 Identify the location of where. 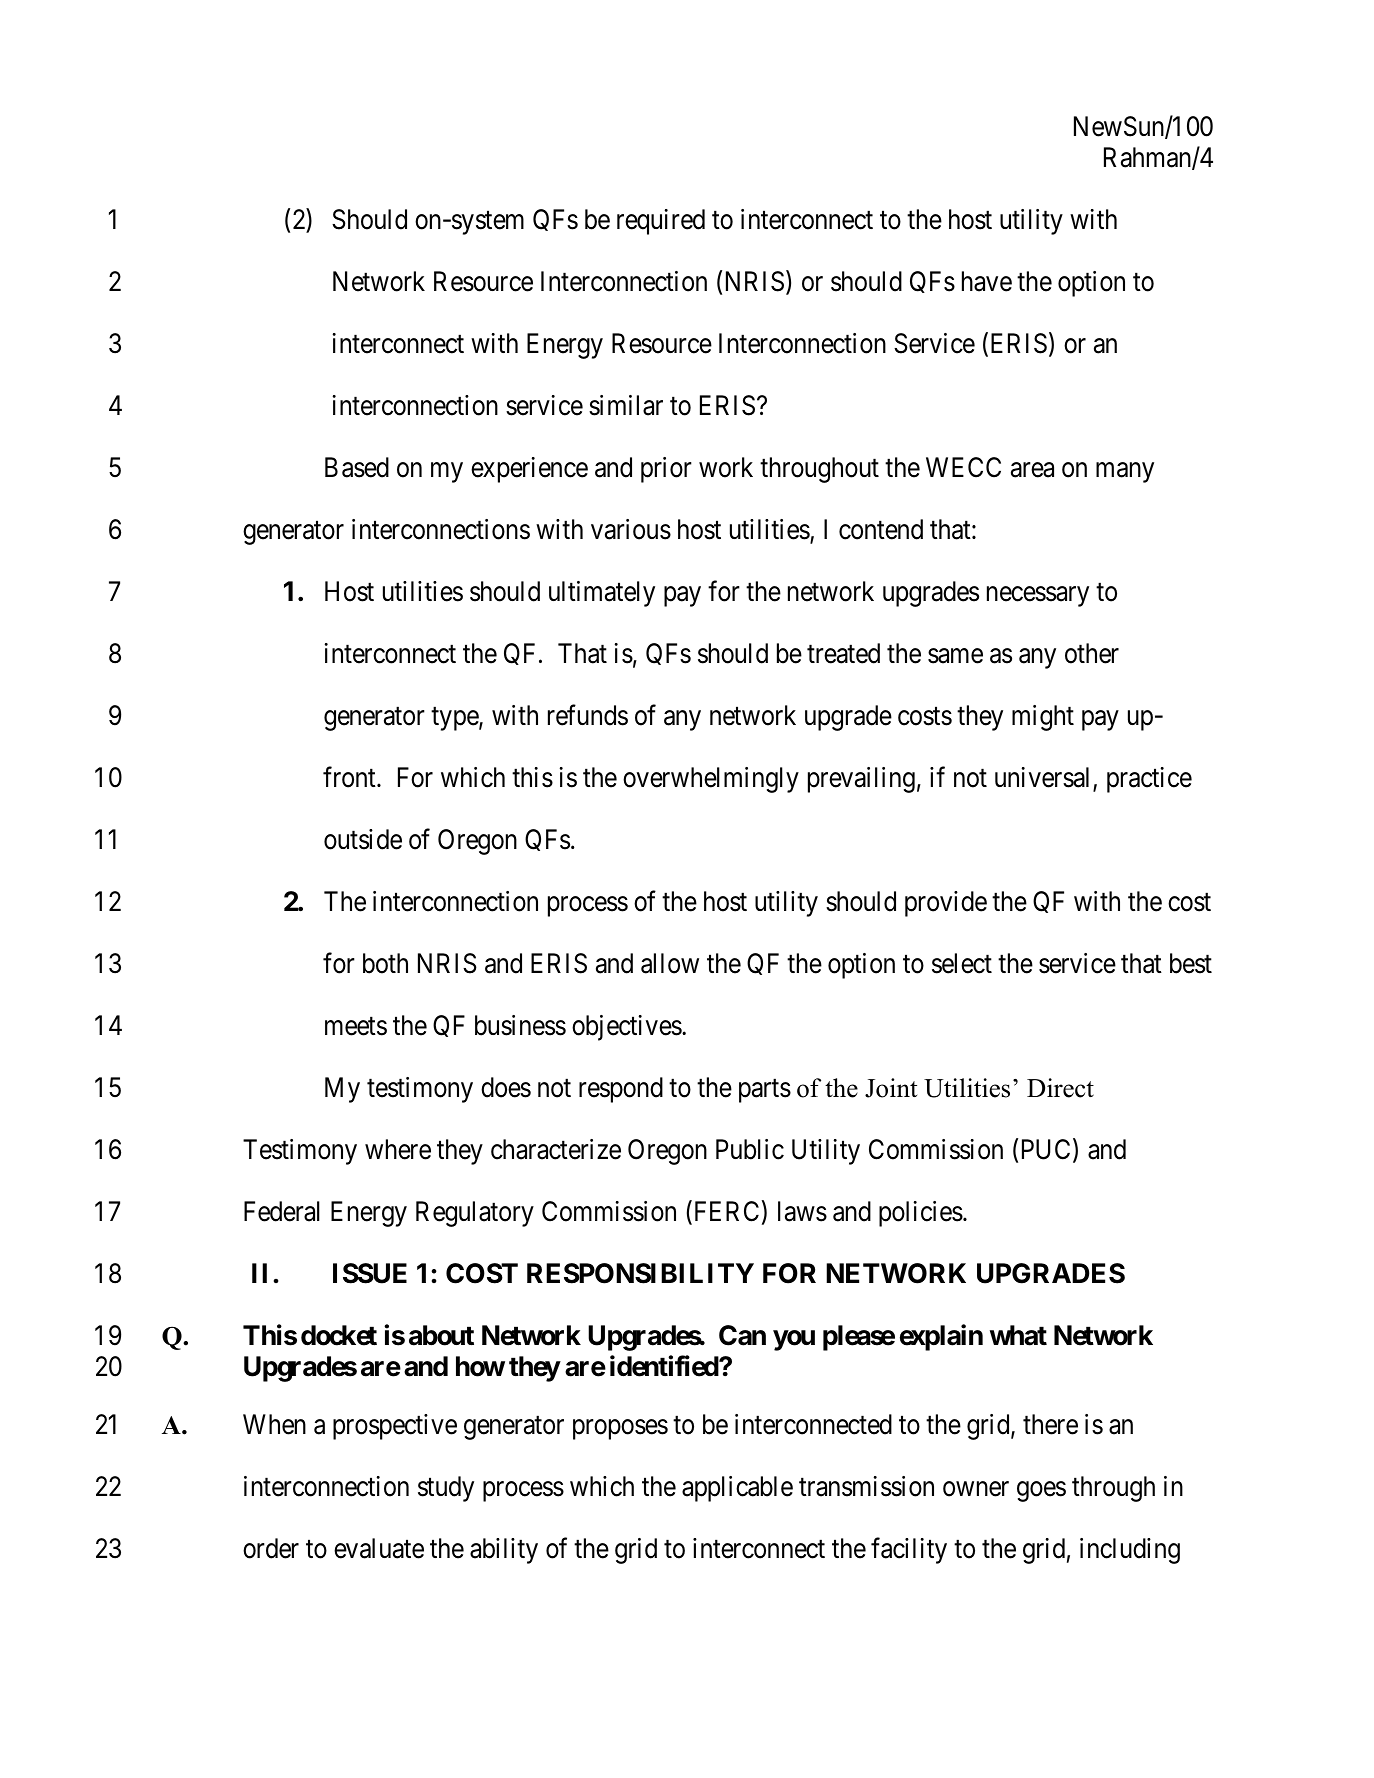
(398, 1149).
